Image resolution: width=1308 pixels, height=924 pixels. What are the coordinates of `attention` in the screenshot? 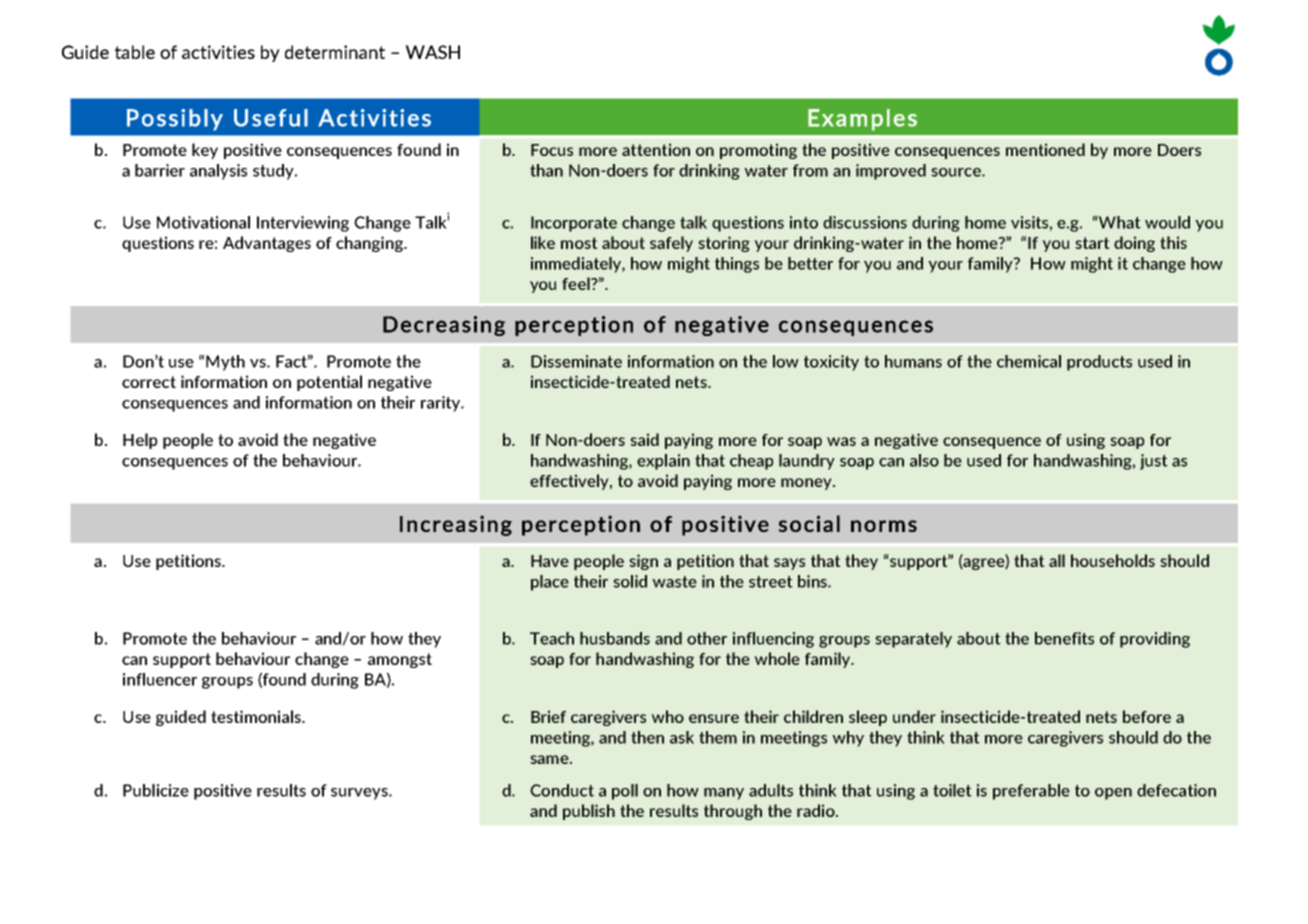 It's located at (656, 149).
